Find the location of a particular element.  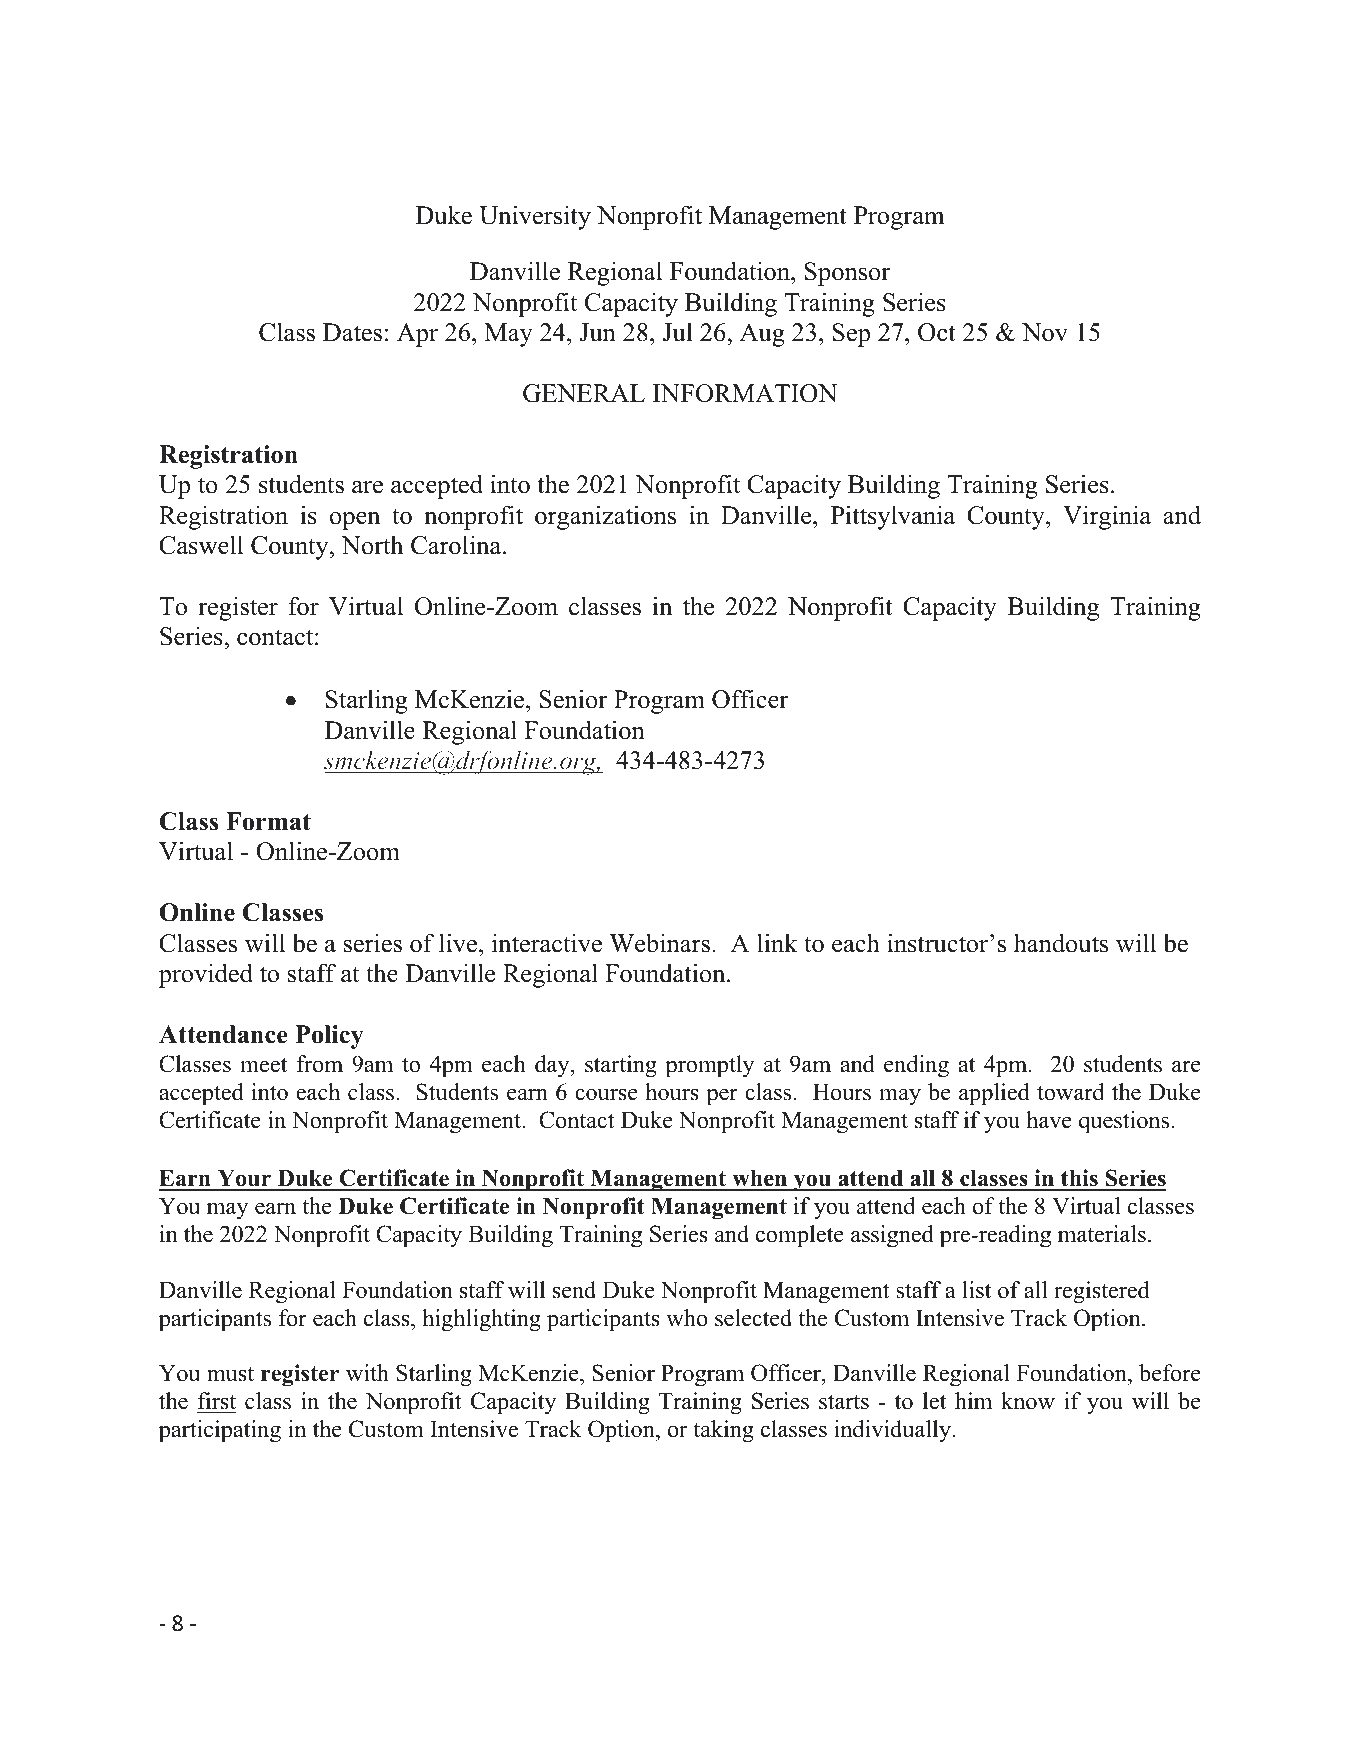

Webinars is located at coordinates (659, 943).
